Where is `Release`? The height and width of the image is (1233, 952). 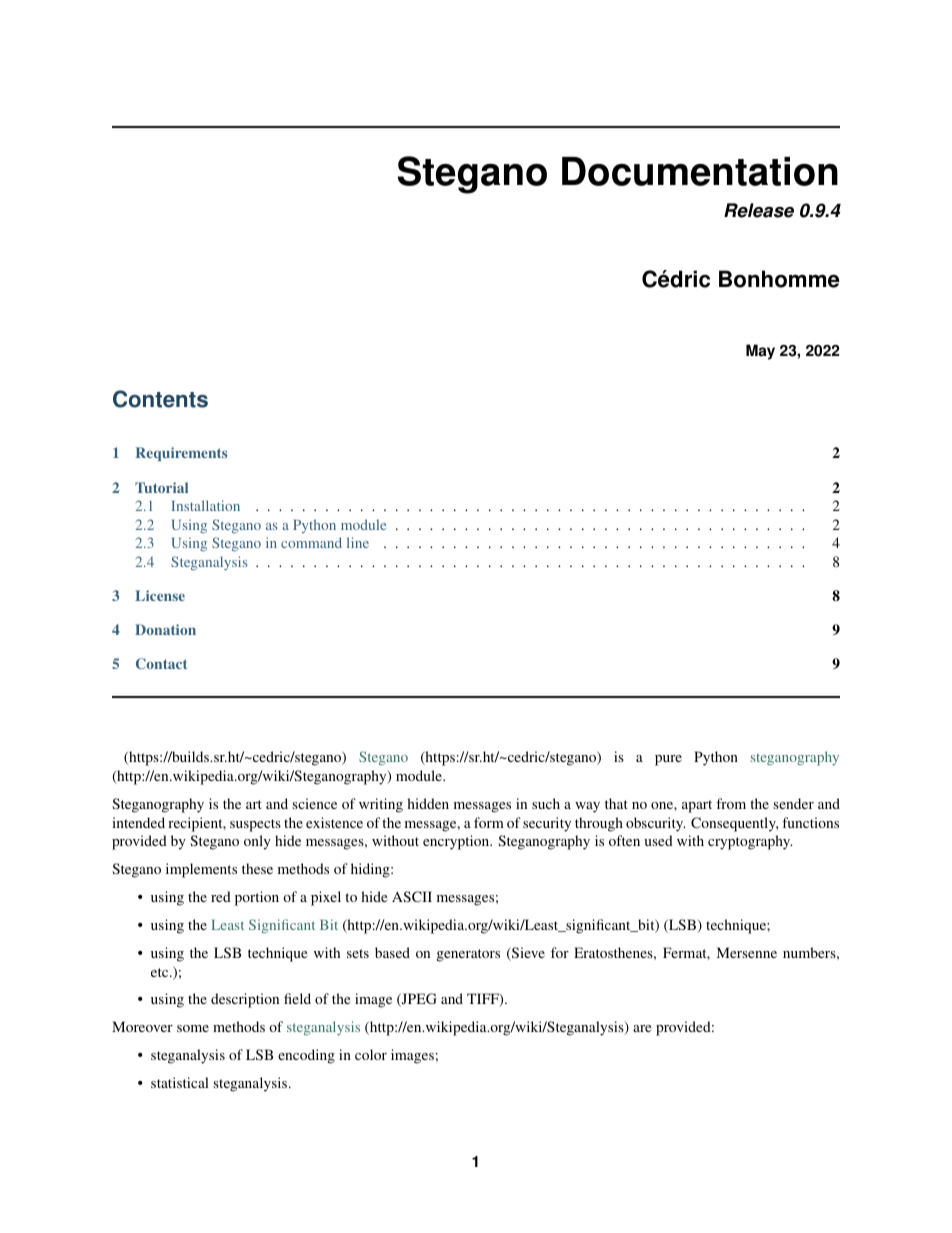 Release is located at coordinates (759, 210).
